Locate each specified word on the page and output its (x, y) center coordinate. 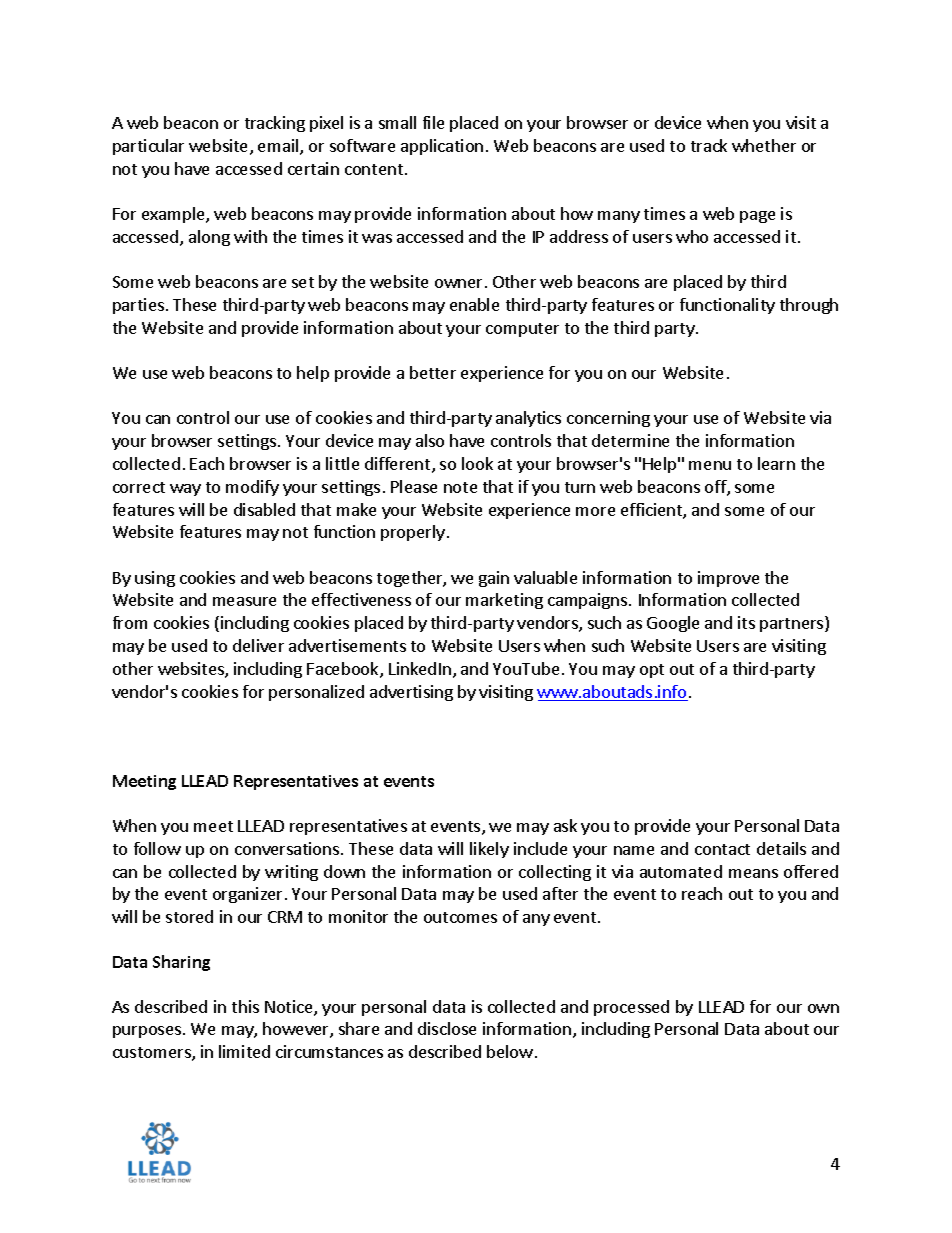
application (442, 147)
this (245, 1006)
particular (148, 147)
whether (764, 145)
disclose (447, 1028)
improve (728, 579)
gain (494, 579)
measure (244, 601)
